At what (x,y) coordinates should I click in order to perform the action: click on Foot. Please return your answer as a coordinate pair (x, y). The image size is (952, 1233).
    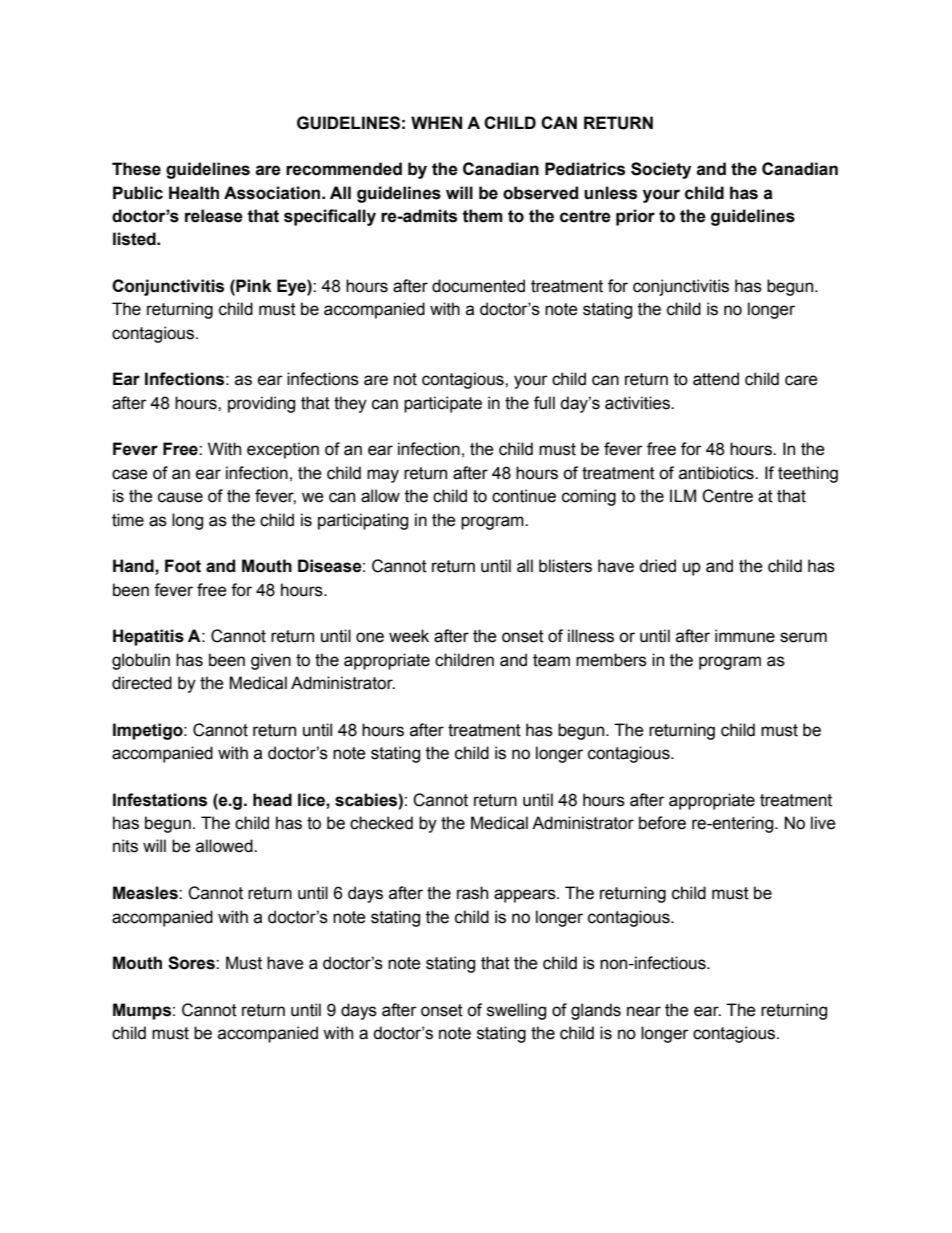
    Looking at the image, I should click on (183, 566).
